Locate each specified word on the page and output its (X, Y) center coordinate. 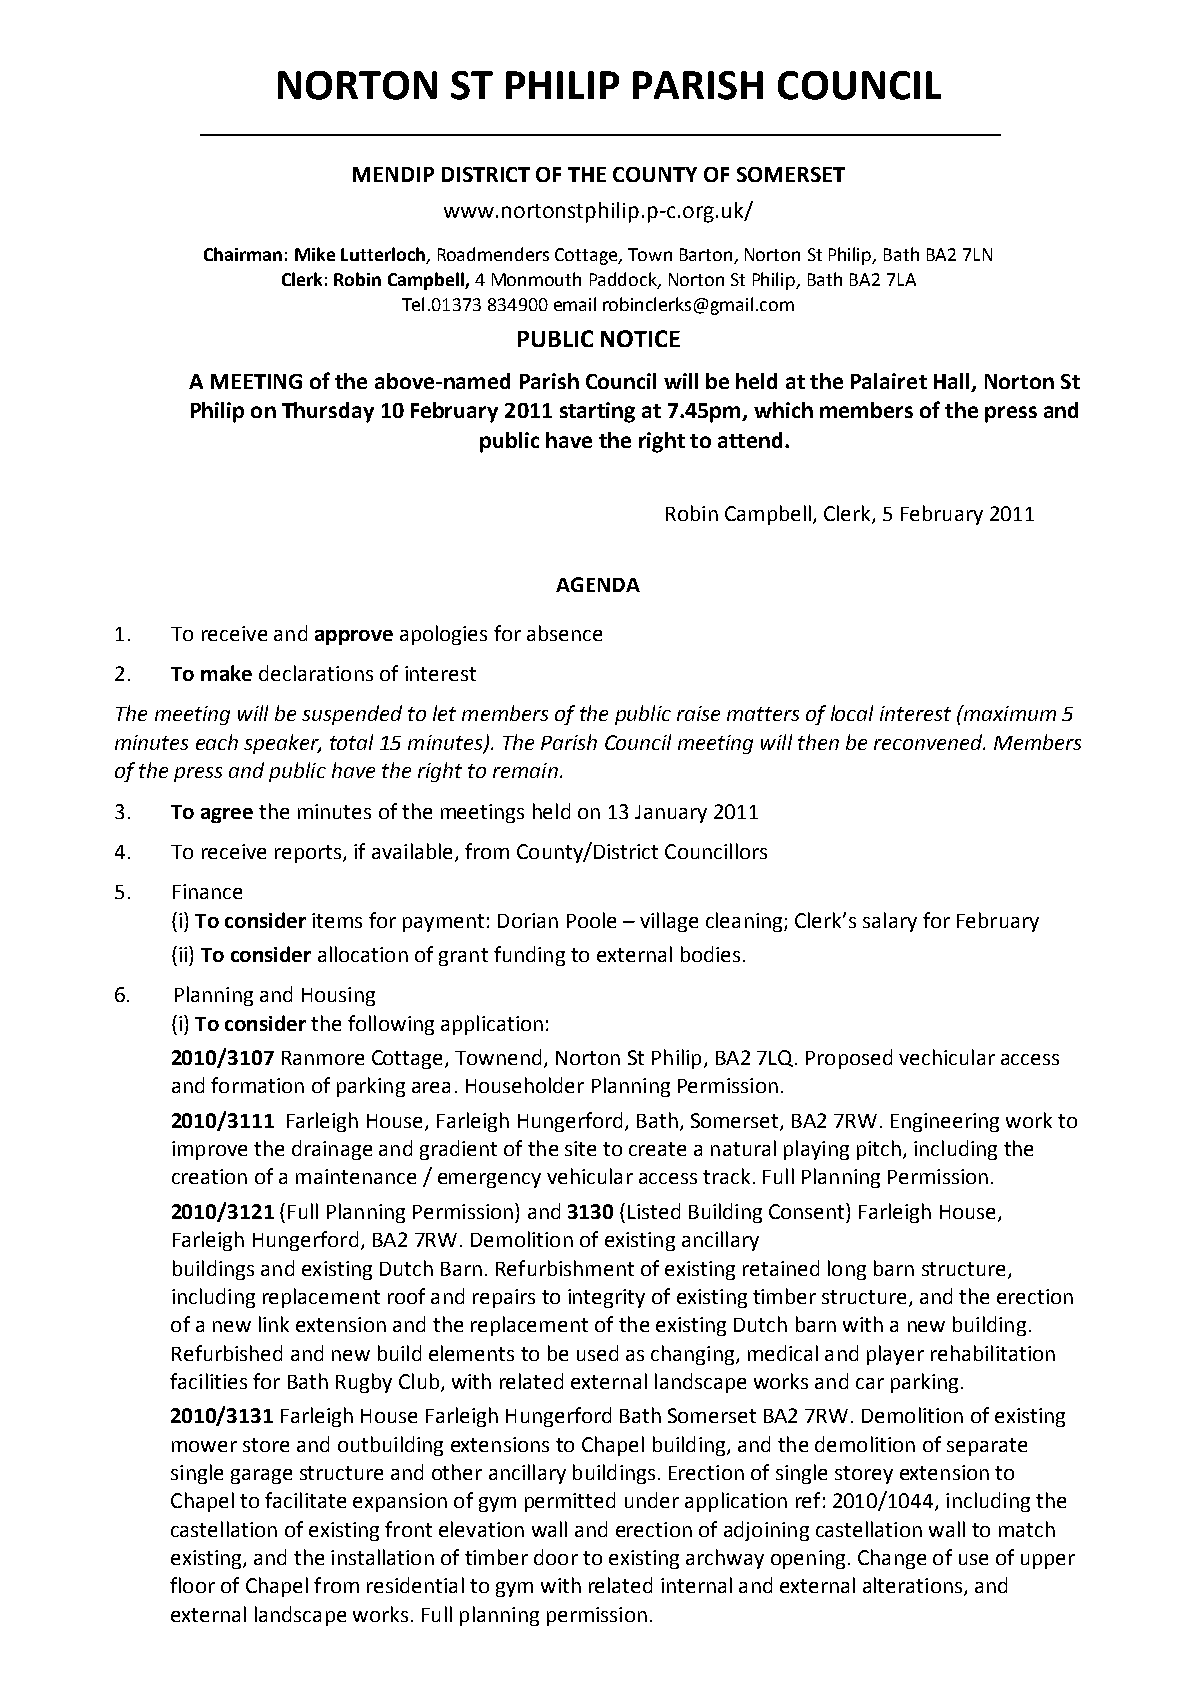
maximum (1008, 713)
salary (890, 922)
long (847, 1270)
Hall (953, 382)
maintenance (356, 1176)
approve (354, 637)
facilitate (305, 1500)
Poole (591, 920)
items (337, 920)
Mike (315, 254)
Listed (654, 1211)
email (575, 304)
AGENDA (598, 584)
